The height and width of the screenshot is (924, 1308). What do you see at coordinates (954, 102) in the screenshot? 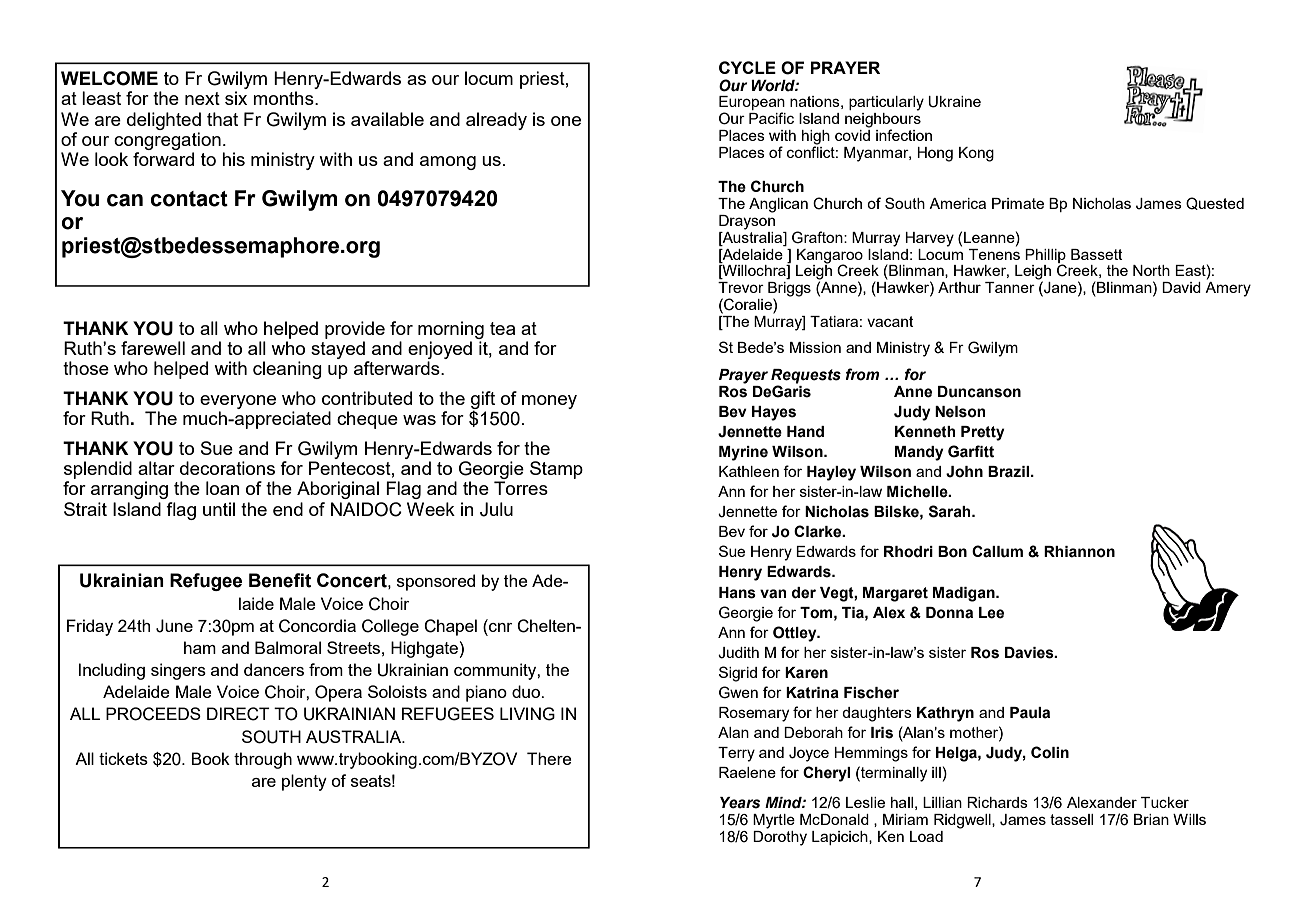
I see `Ukraine` at bounding box center [954, 102].
